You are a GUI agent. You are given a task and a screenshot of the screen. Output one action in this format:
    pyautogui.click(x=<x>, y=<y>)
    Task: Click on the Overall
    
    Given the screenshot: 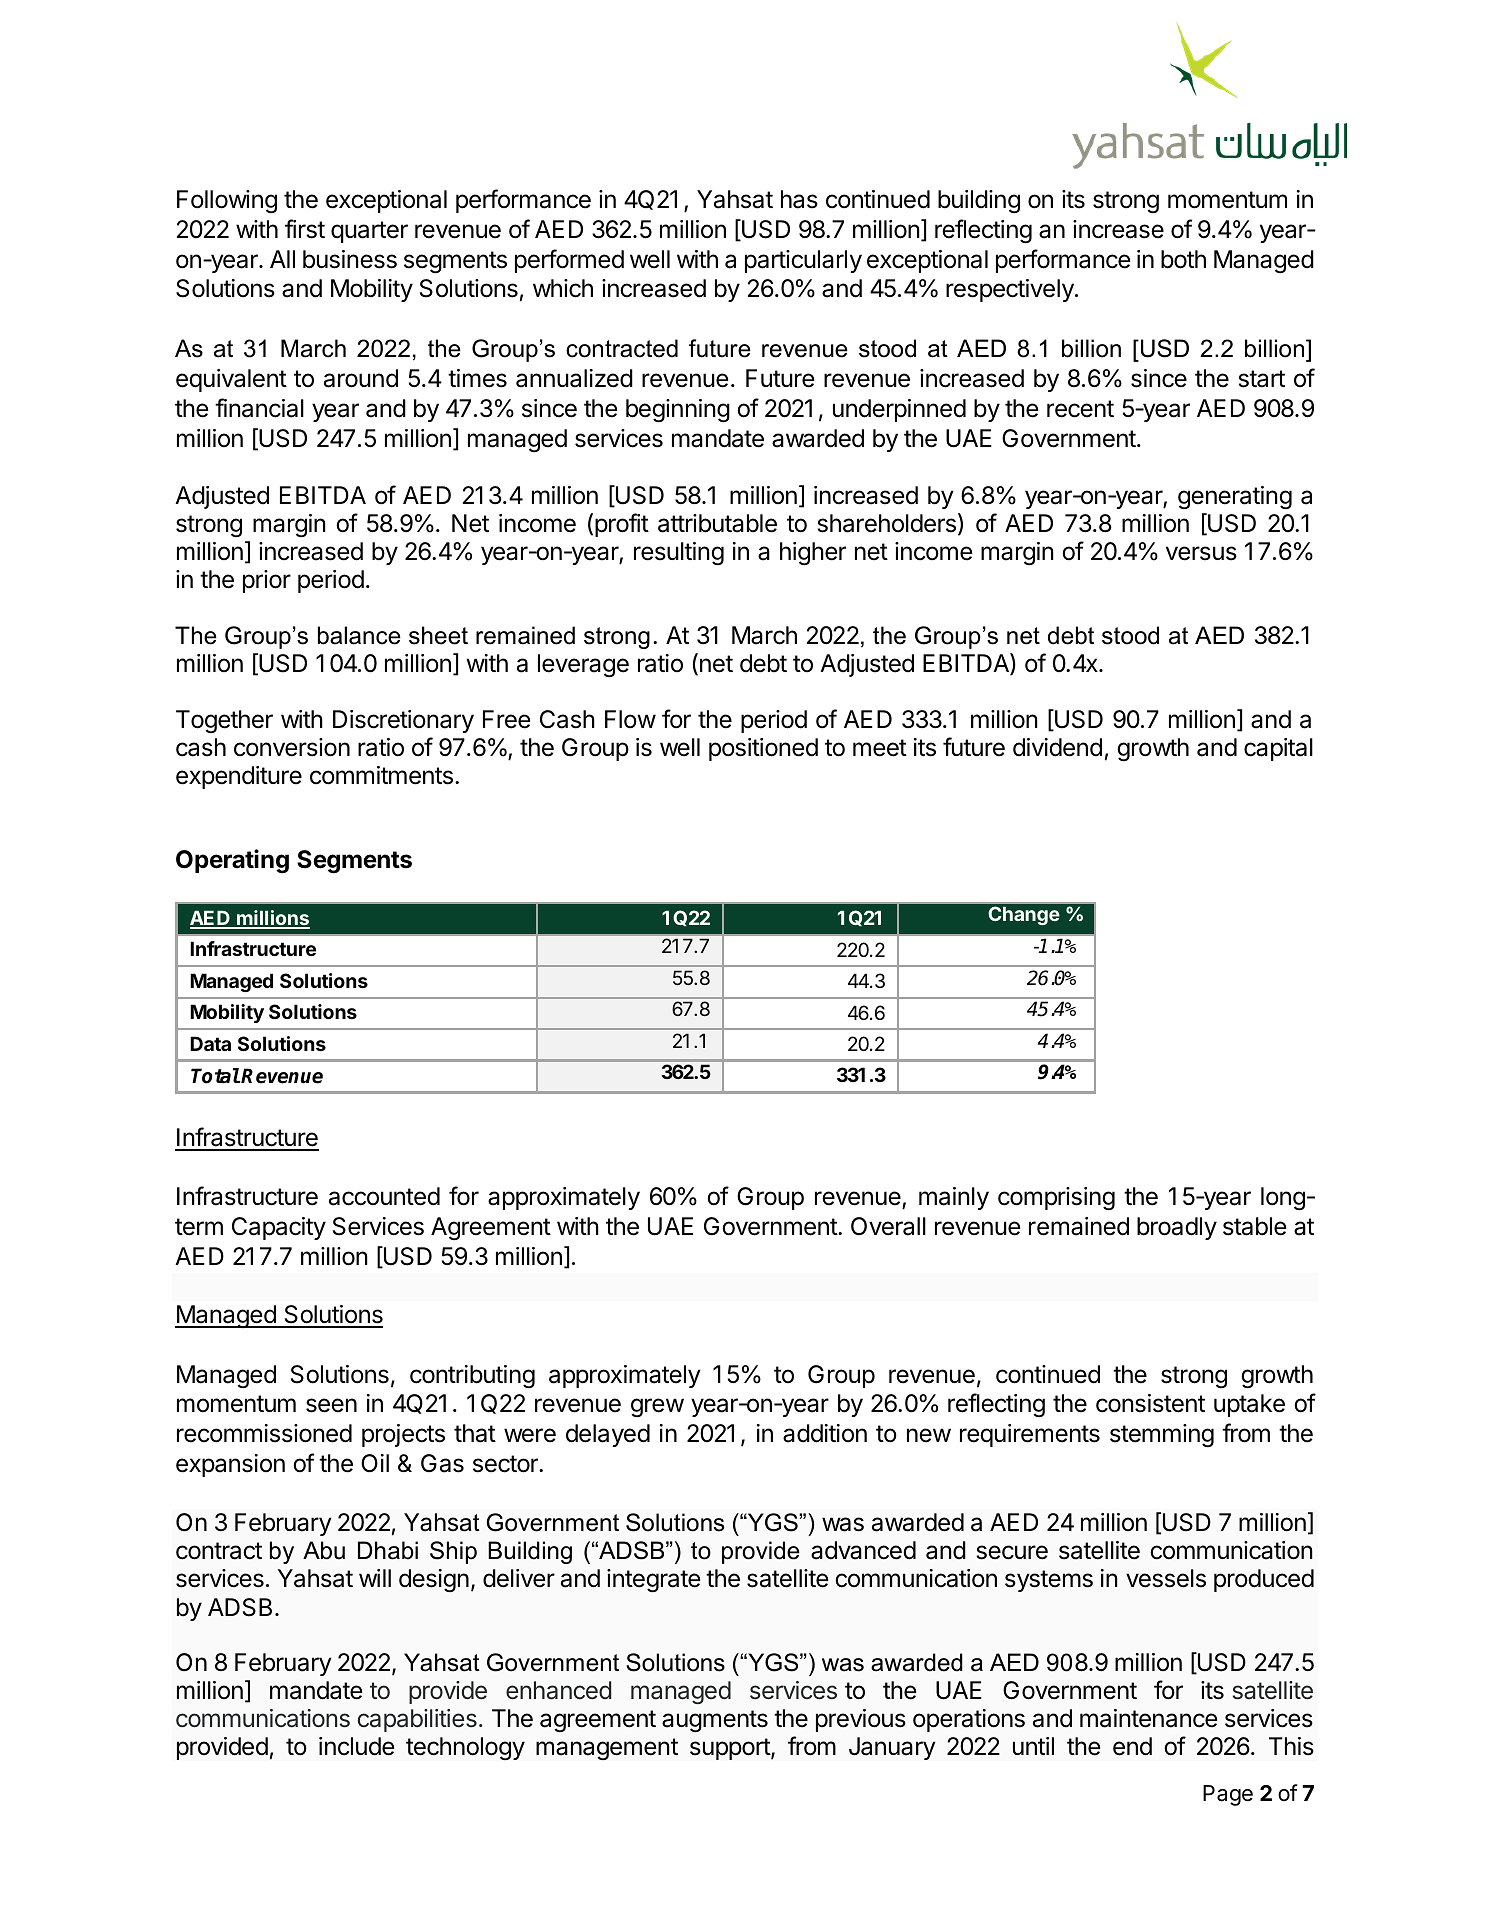 What is the action you would take?
    pyautogui.click(x=888, y=1226)
